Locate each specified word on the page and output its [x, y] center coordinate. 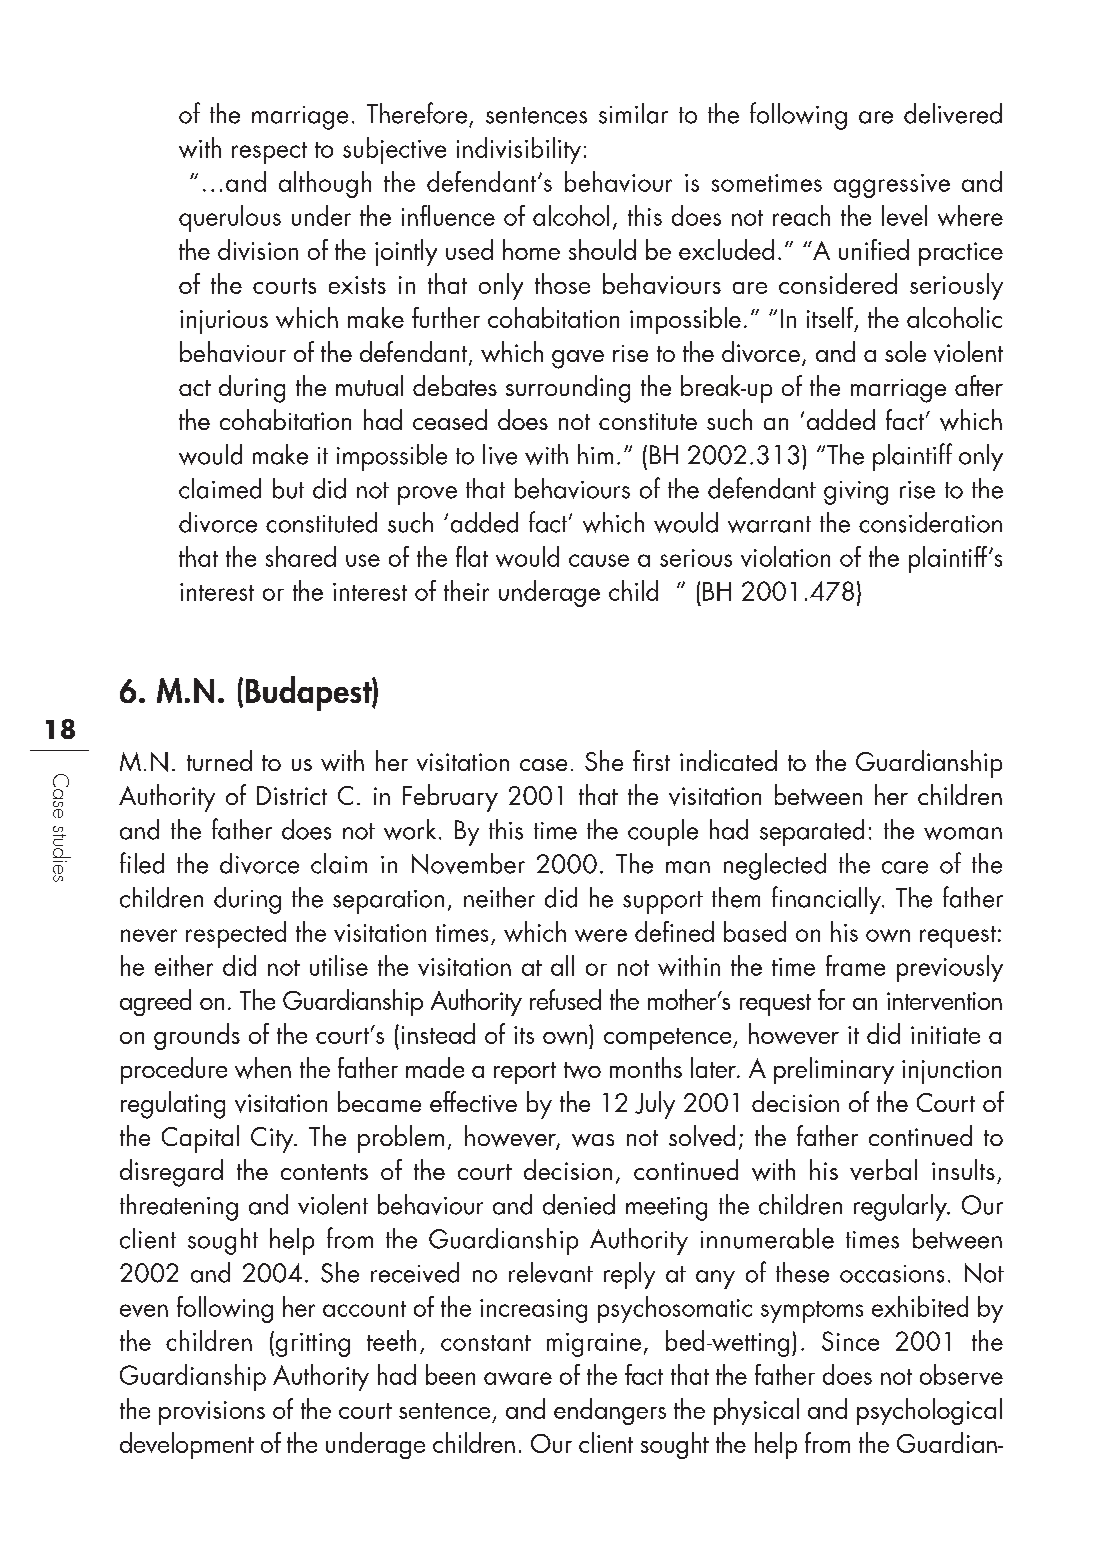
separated [812, 832]
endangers [610, 1411]
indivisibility [519, 150]
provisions [212, 1413]
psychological [929, 1411]
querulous [230, 218]
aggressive [892, 186]
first [651, 760]
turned [219, 760]
